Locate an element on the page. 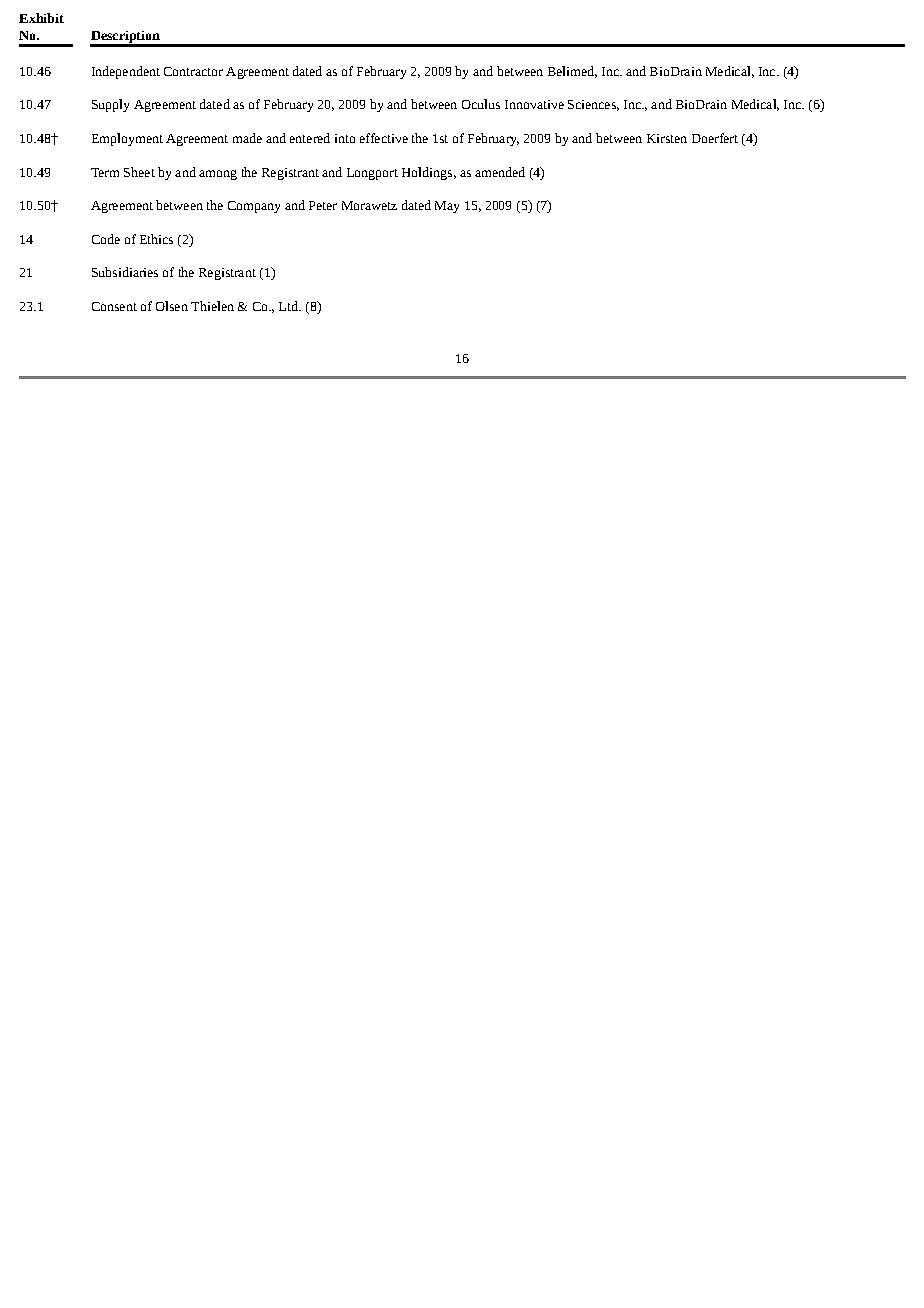 The height and width of the document is (1308, 924). Consent is located at coordinates (114, 306).
